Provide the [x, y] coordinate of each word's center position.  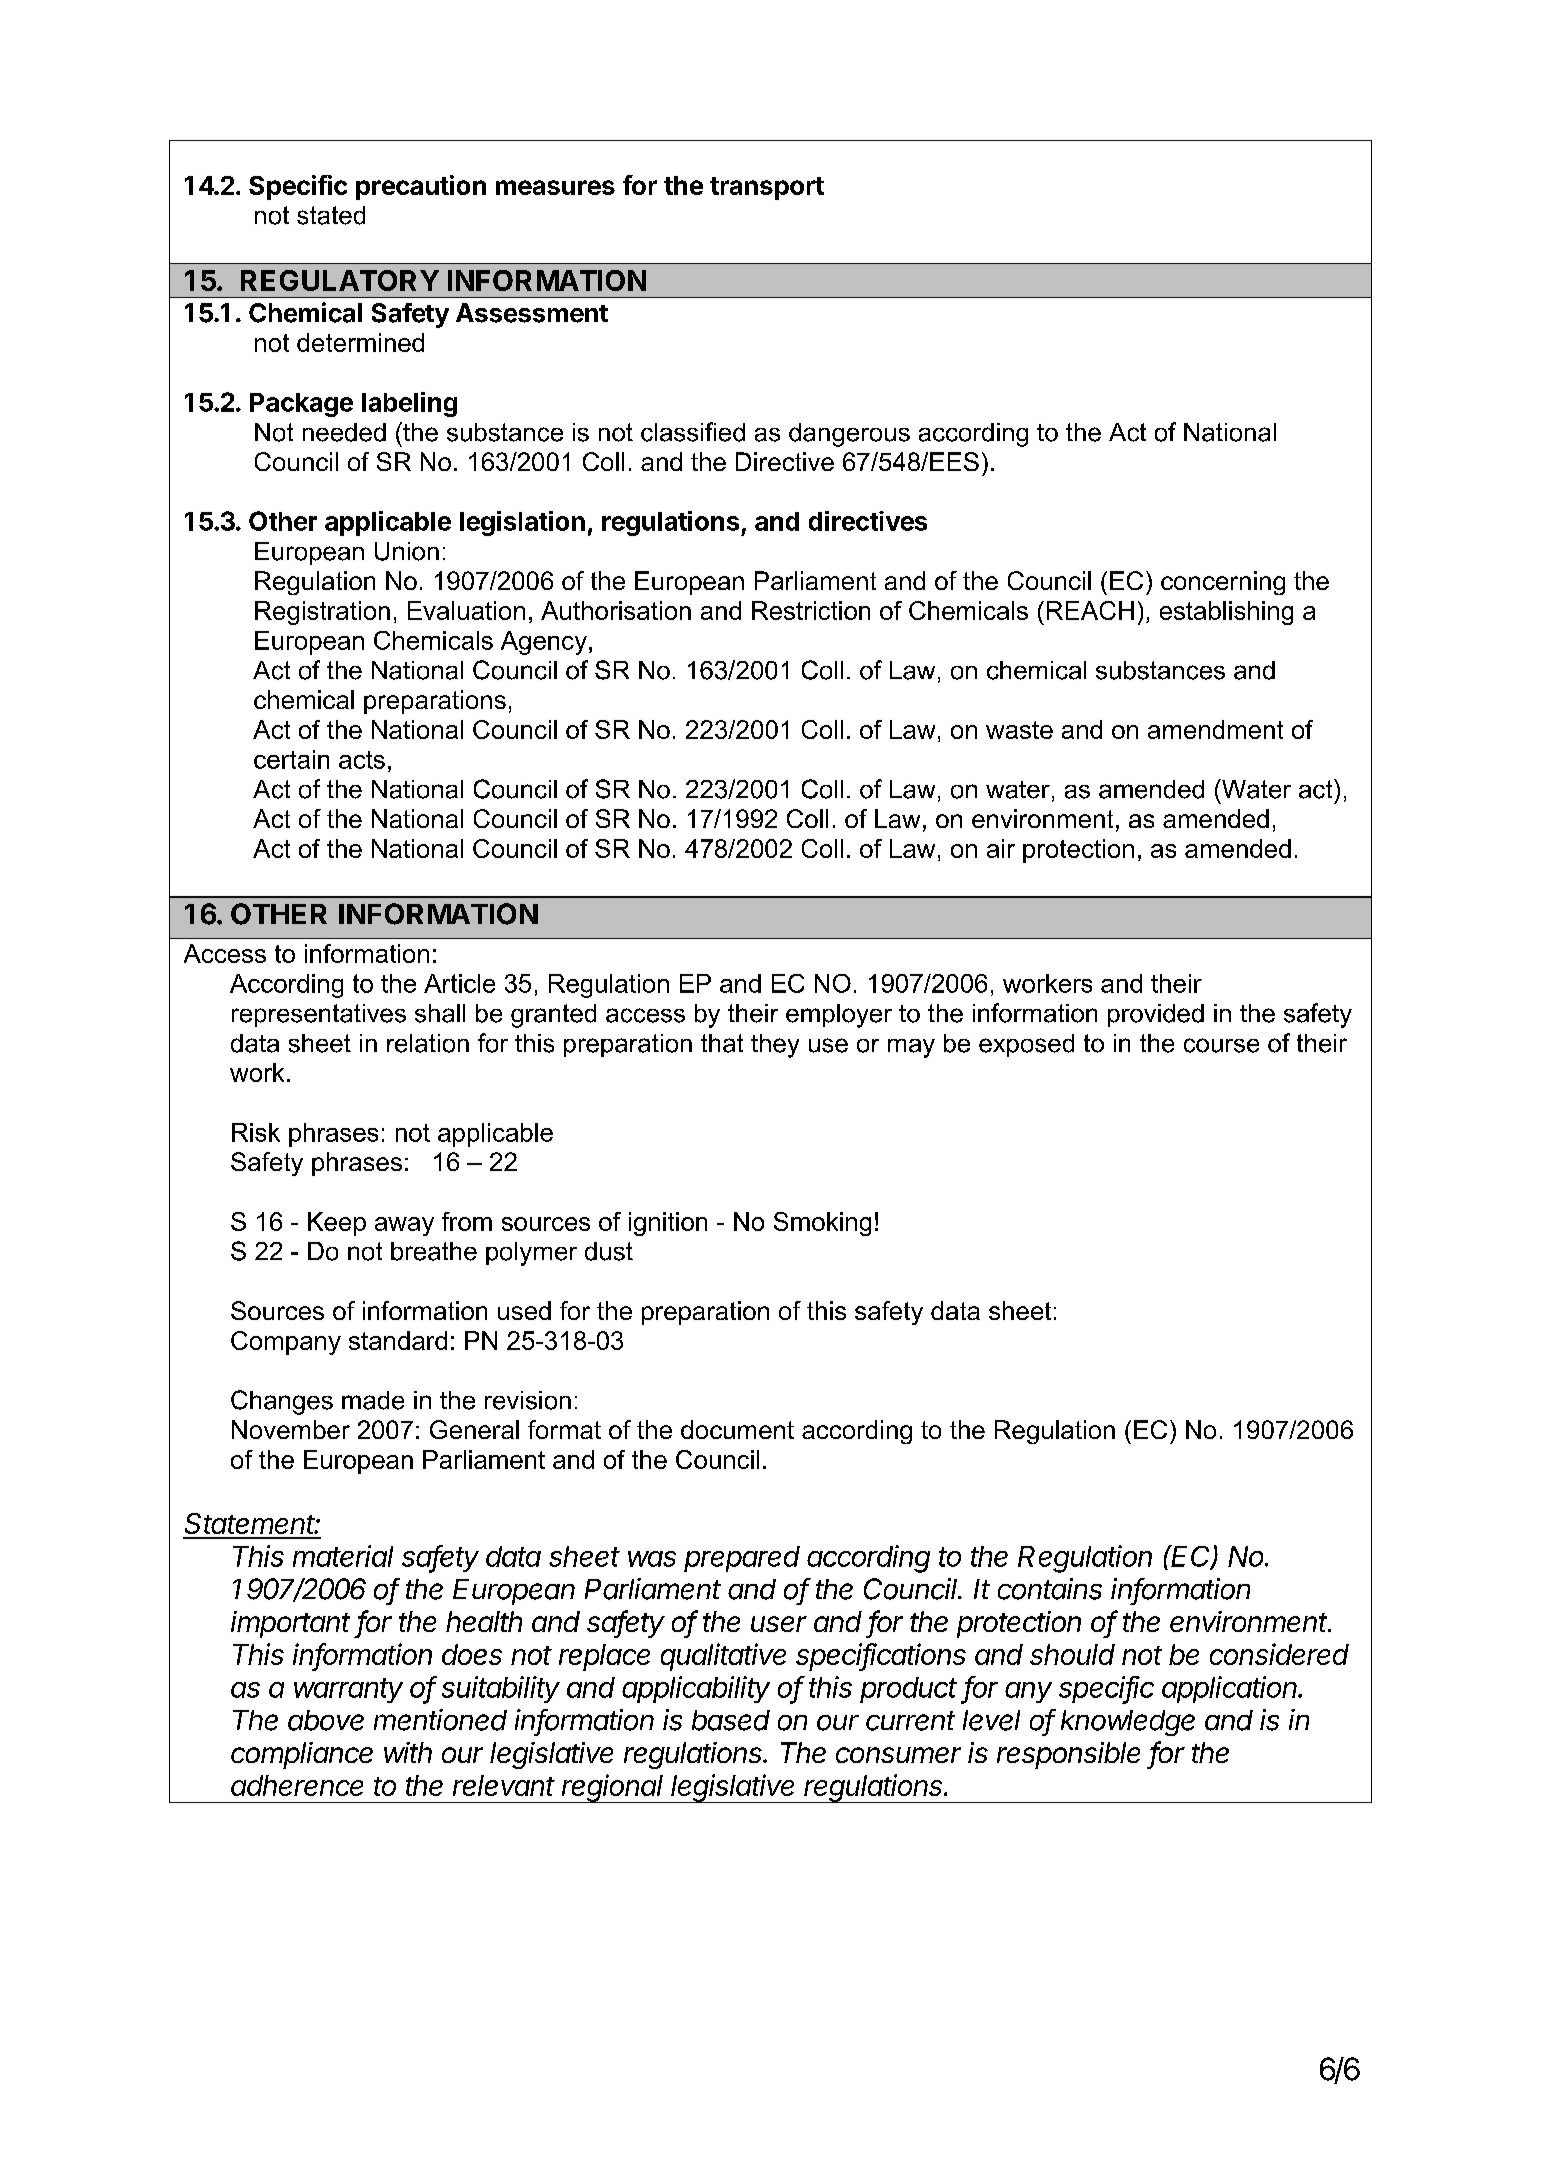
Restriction [811, 610]
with [408, 1752]
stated [331, 215]
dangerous [849, 435]
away [404, 1226]
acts [362, 760]
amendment [1215, 729]
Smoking [822, 1224]
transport [767, 188]
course [1221, 1045]
